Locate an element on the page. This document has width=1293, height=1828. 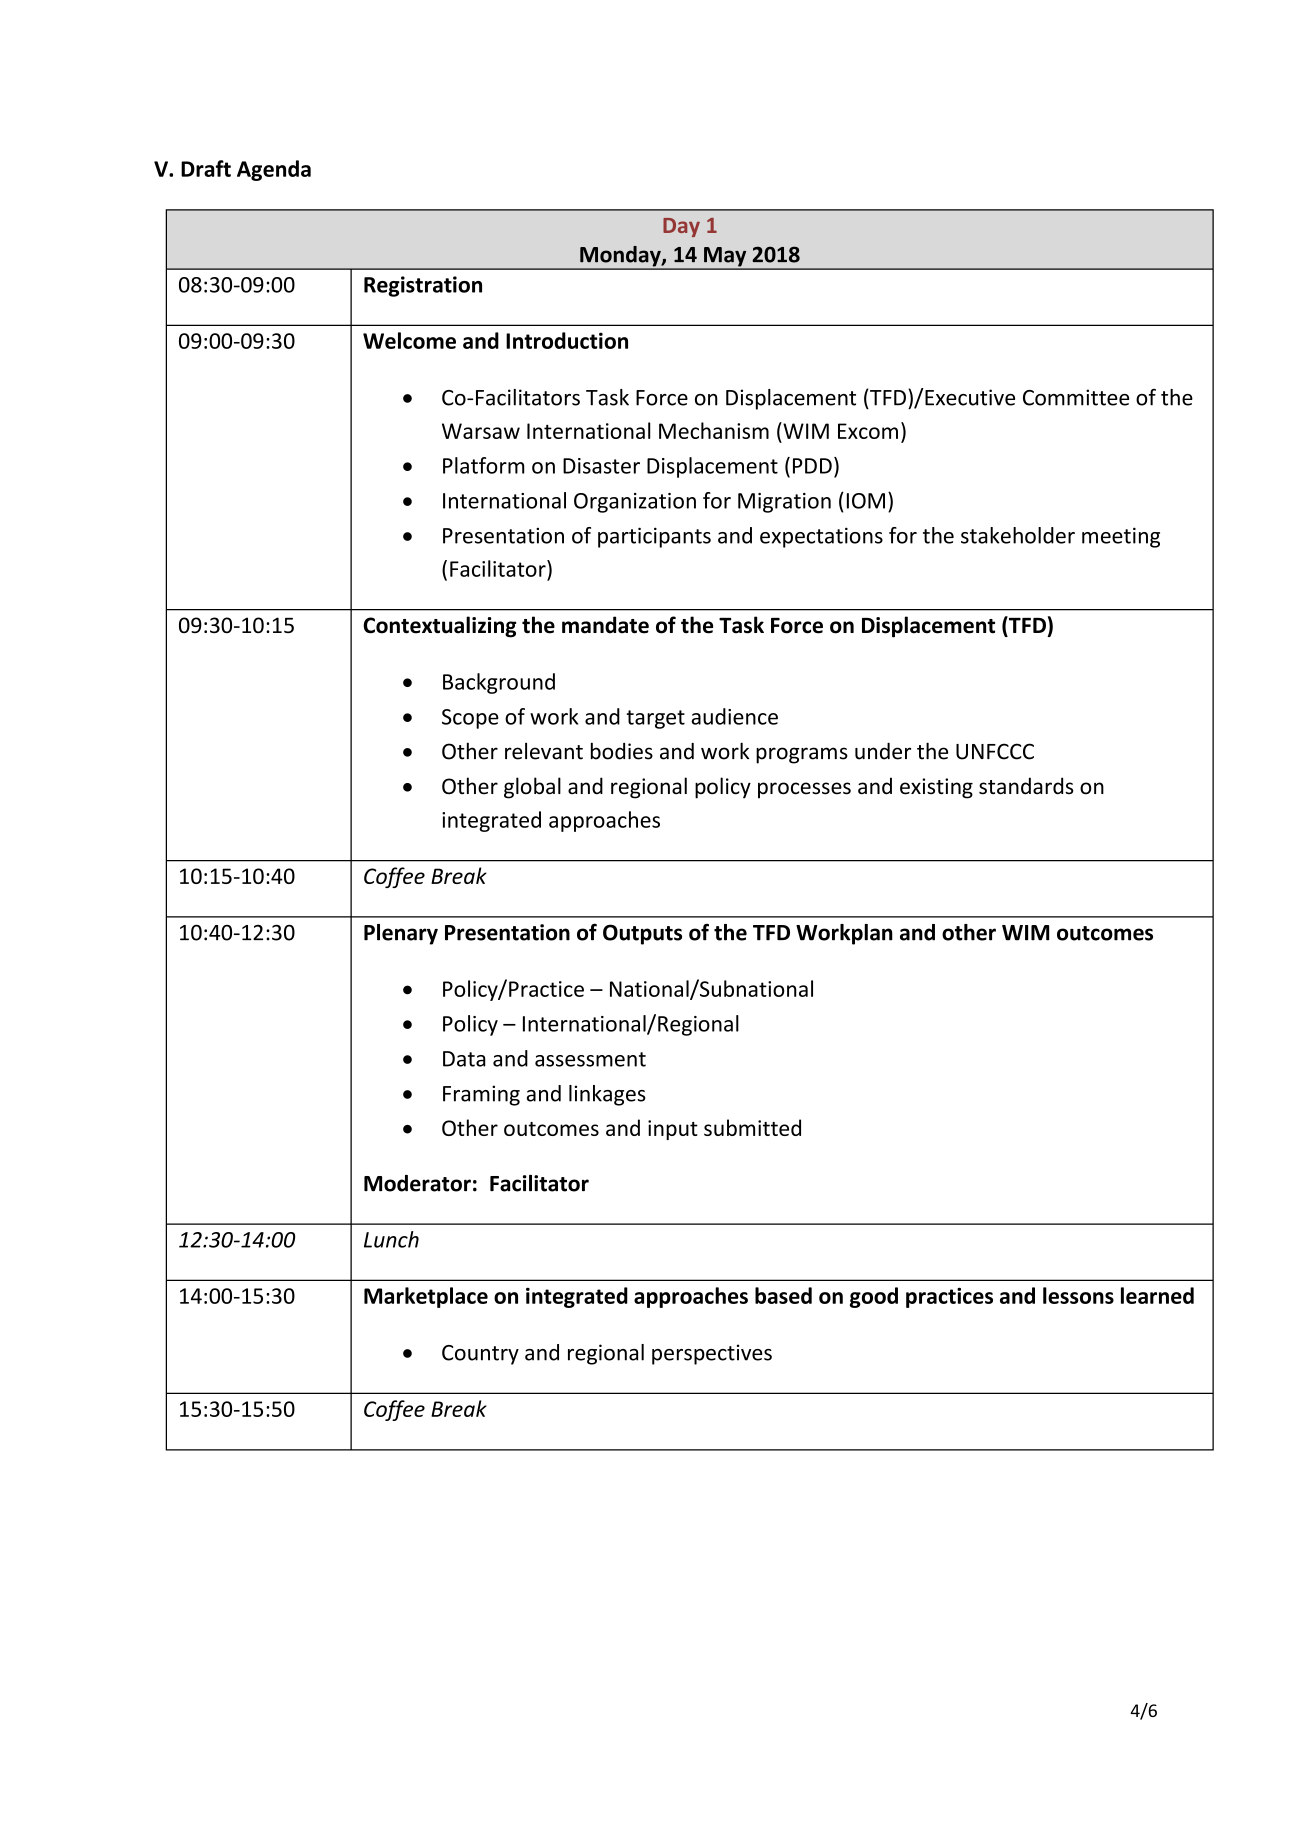
Scope is located at coordinates (470, 719).
